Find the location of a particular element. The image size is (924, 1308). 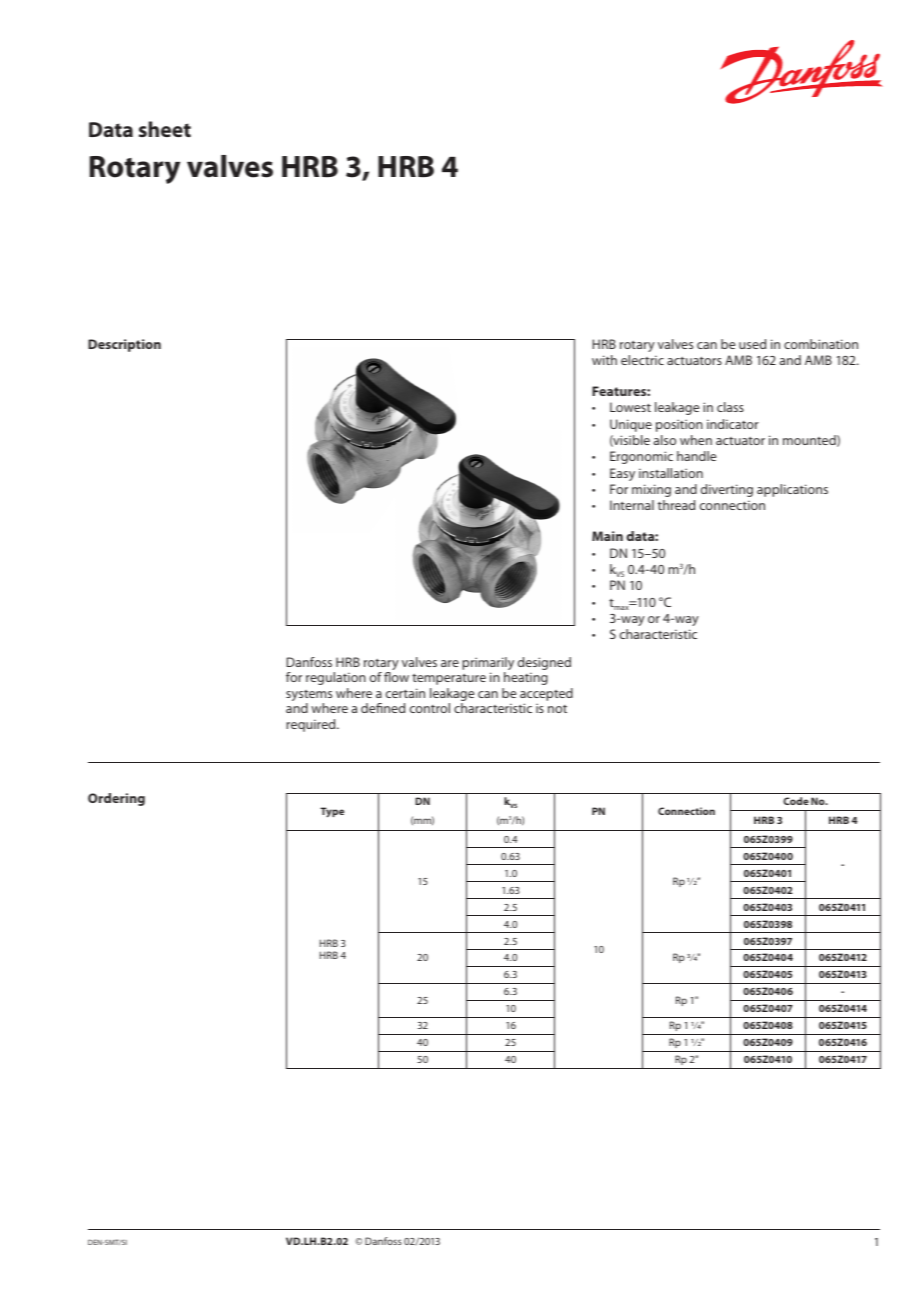

Description is located at coordinates (124, 345).
